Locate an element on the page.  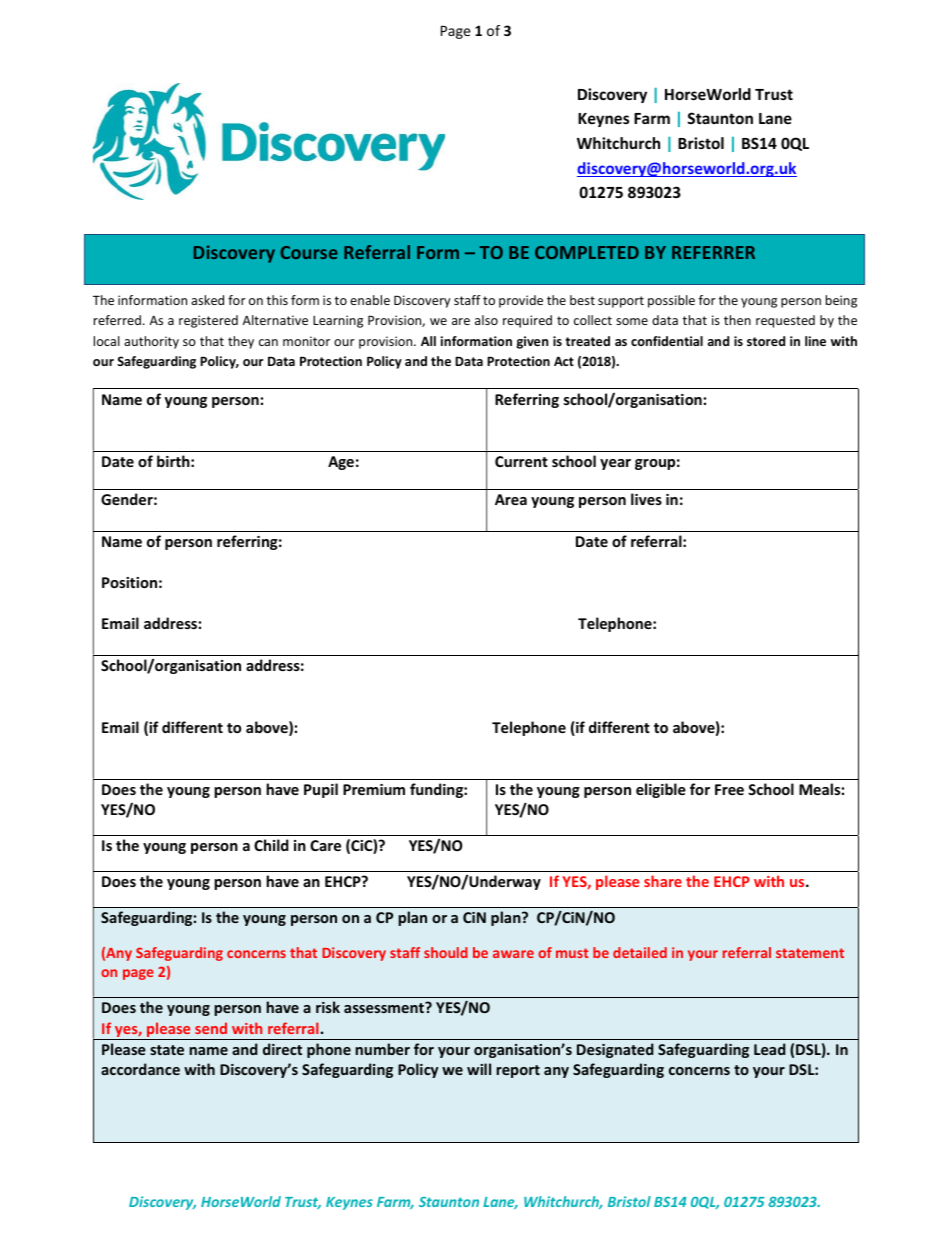
REFERRER is located at coordinates (713, 252).
